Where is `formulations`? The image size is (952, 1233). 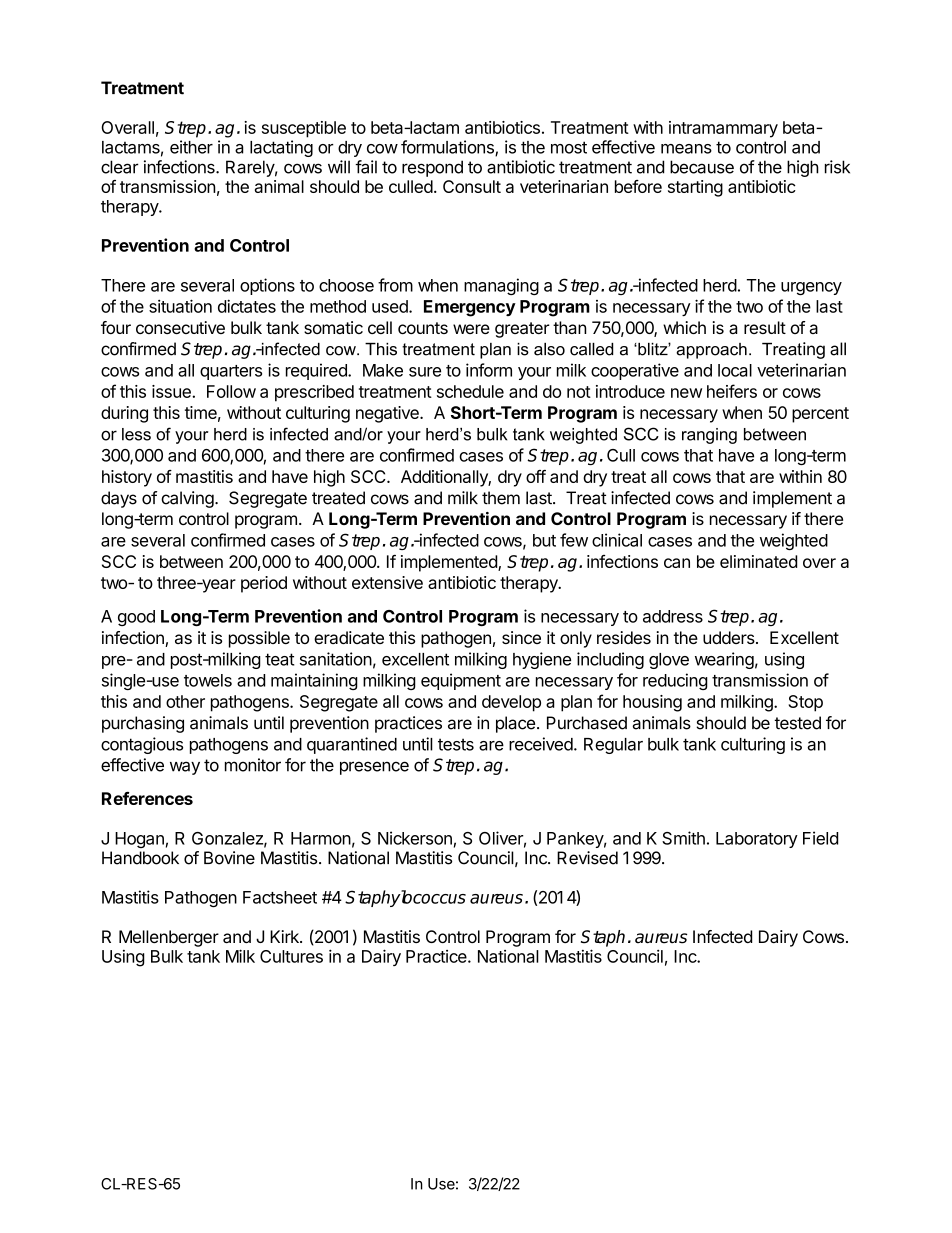 formulations is located at coordinates (448, 148).
